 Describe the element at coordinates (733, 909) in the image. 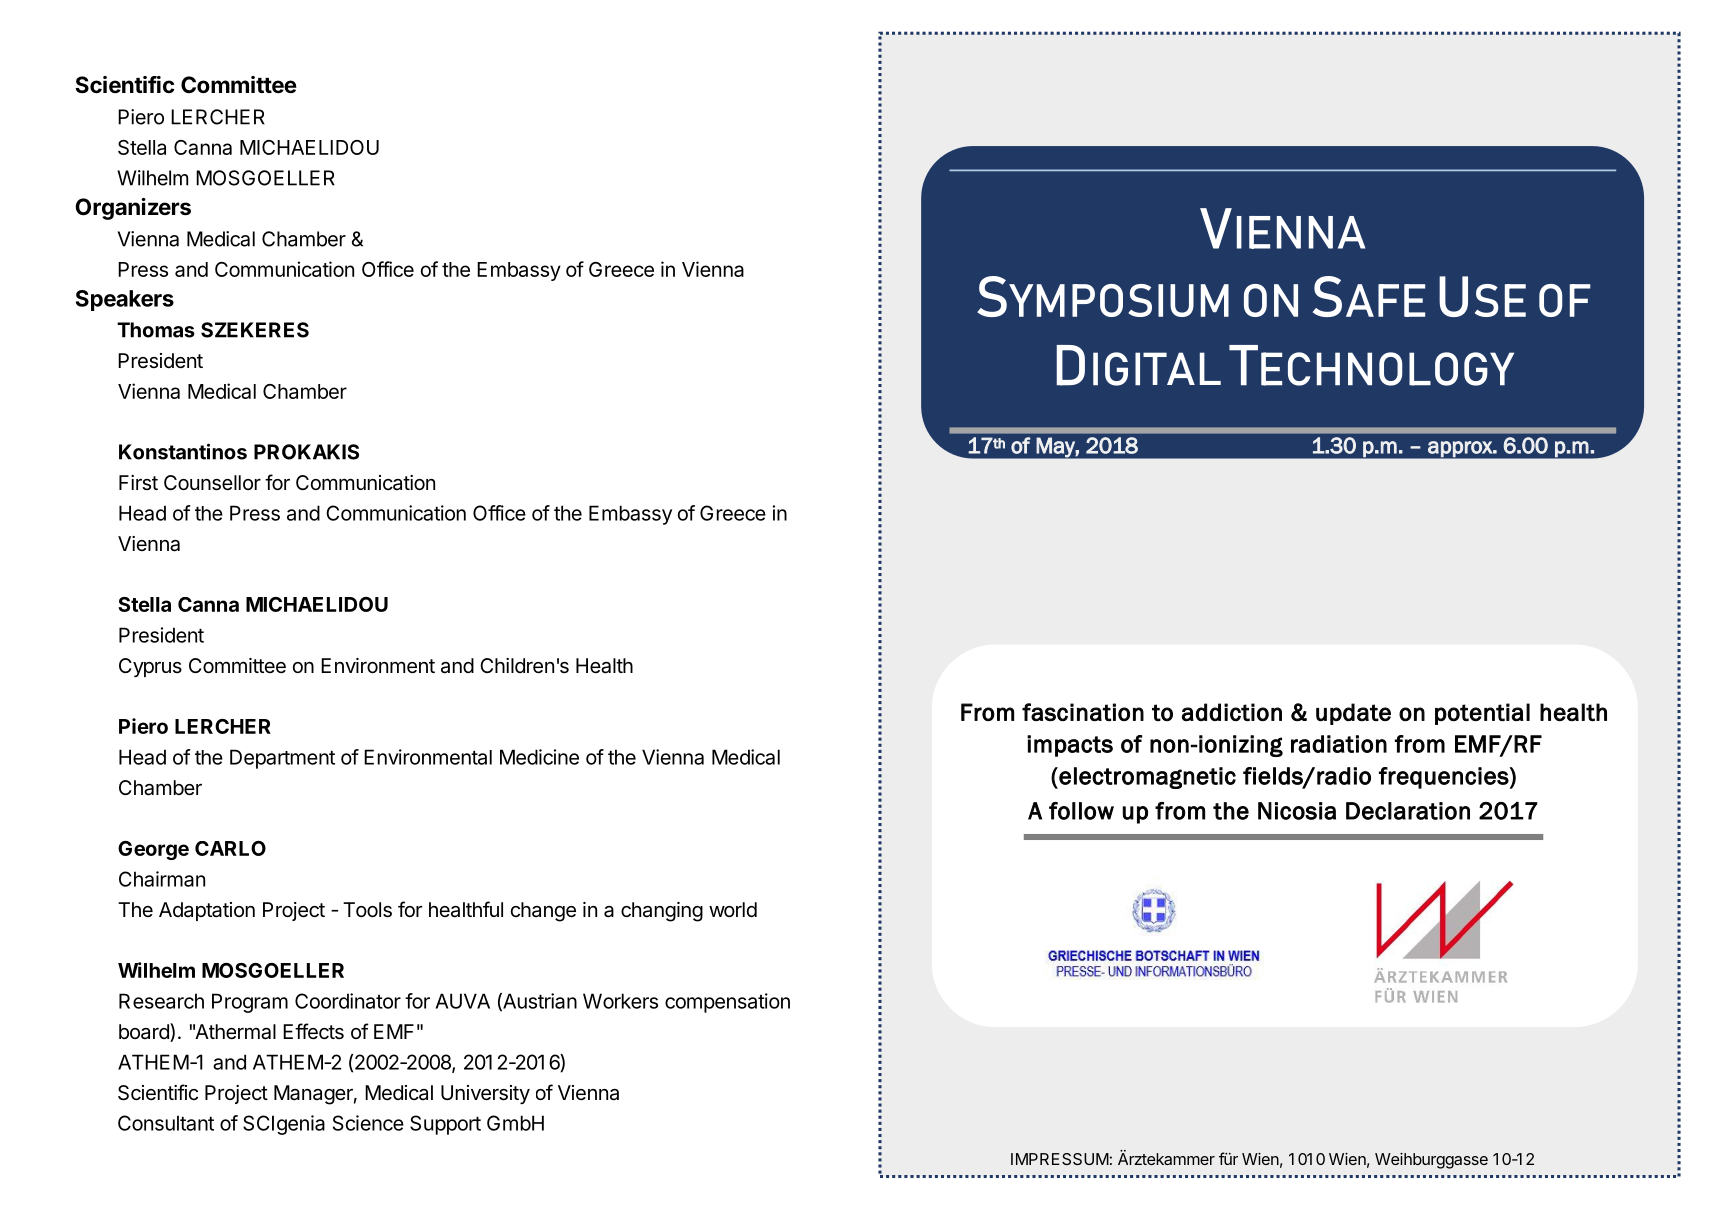

I see `world` at that location.
